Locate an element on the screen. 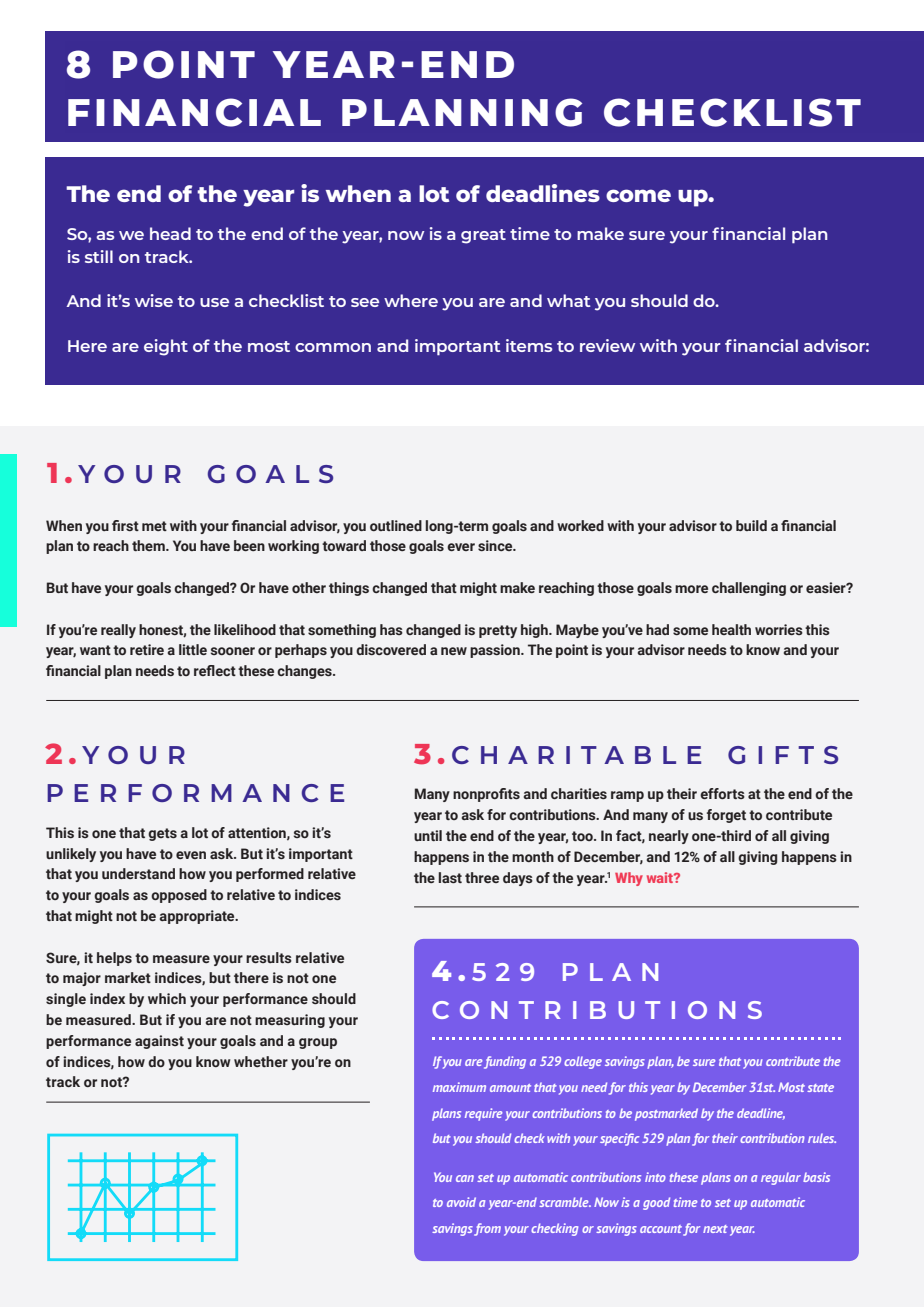  head is located at coordinates (170, 233).
